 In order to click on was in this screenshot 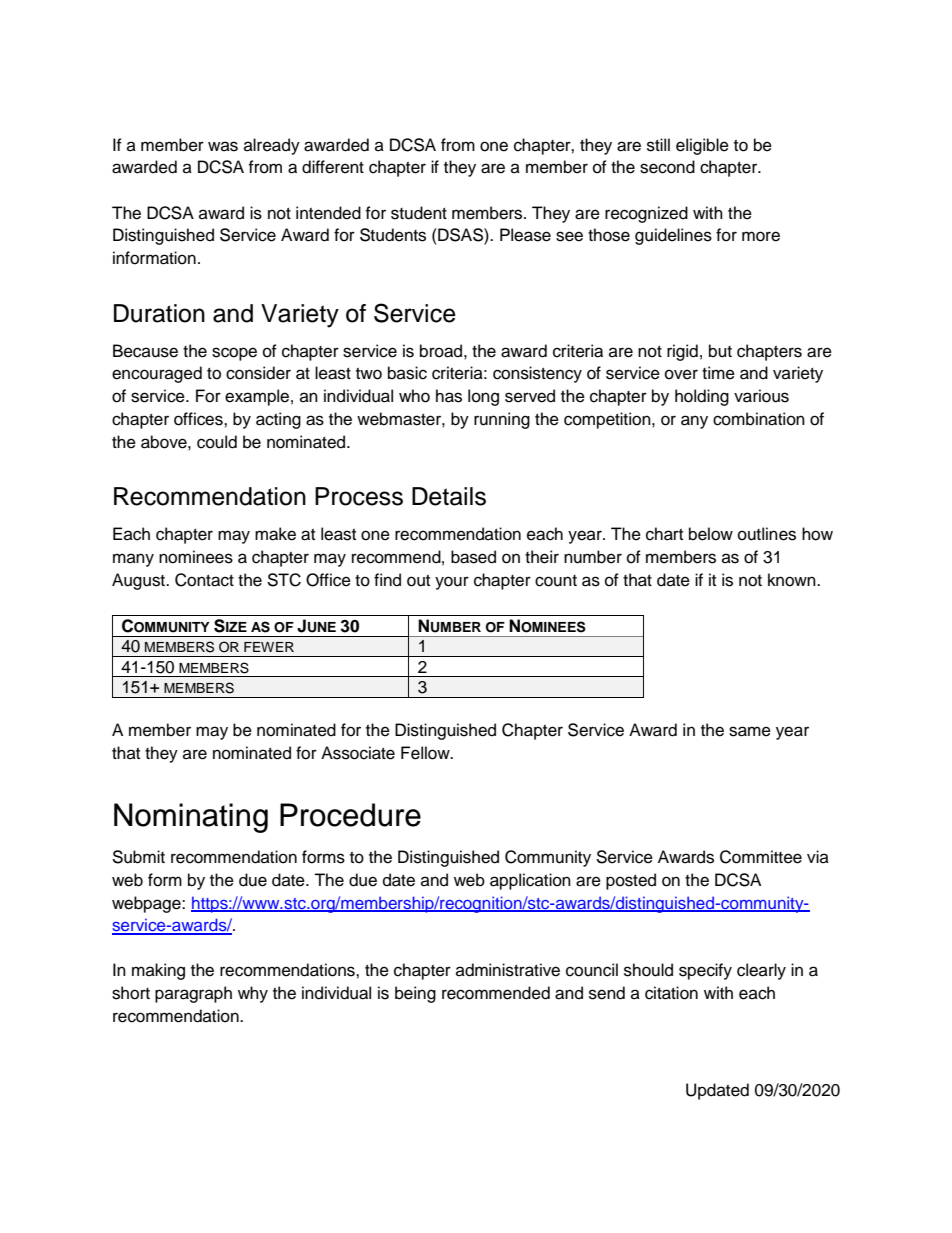, I will do `click(223, 146)`.
